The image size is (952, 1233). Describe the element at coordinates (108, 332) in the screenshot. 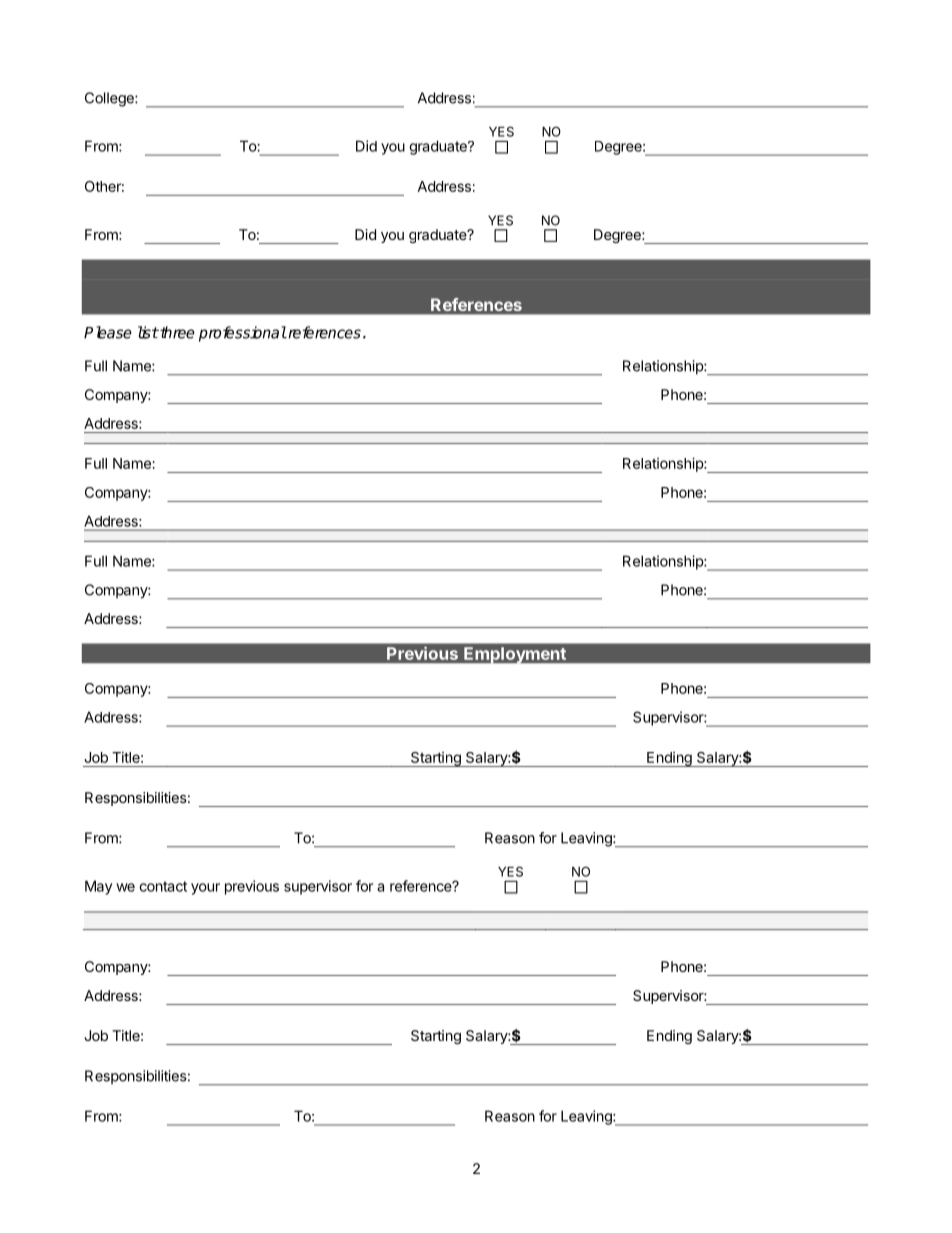

I see `Please` at that location.
